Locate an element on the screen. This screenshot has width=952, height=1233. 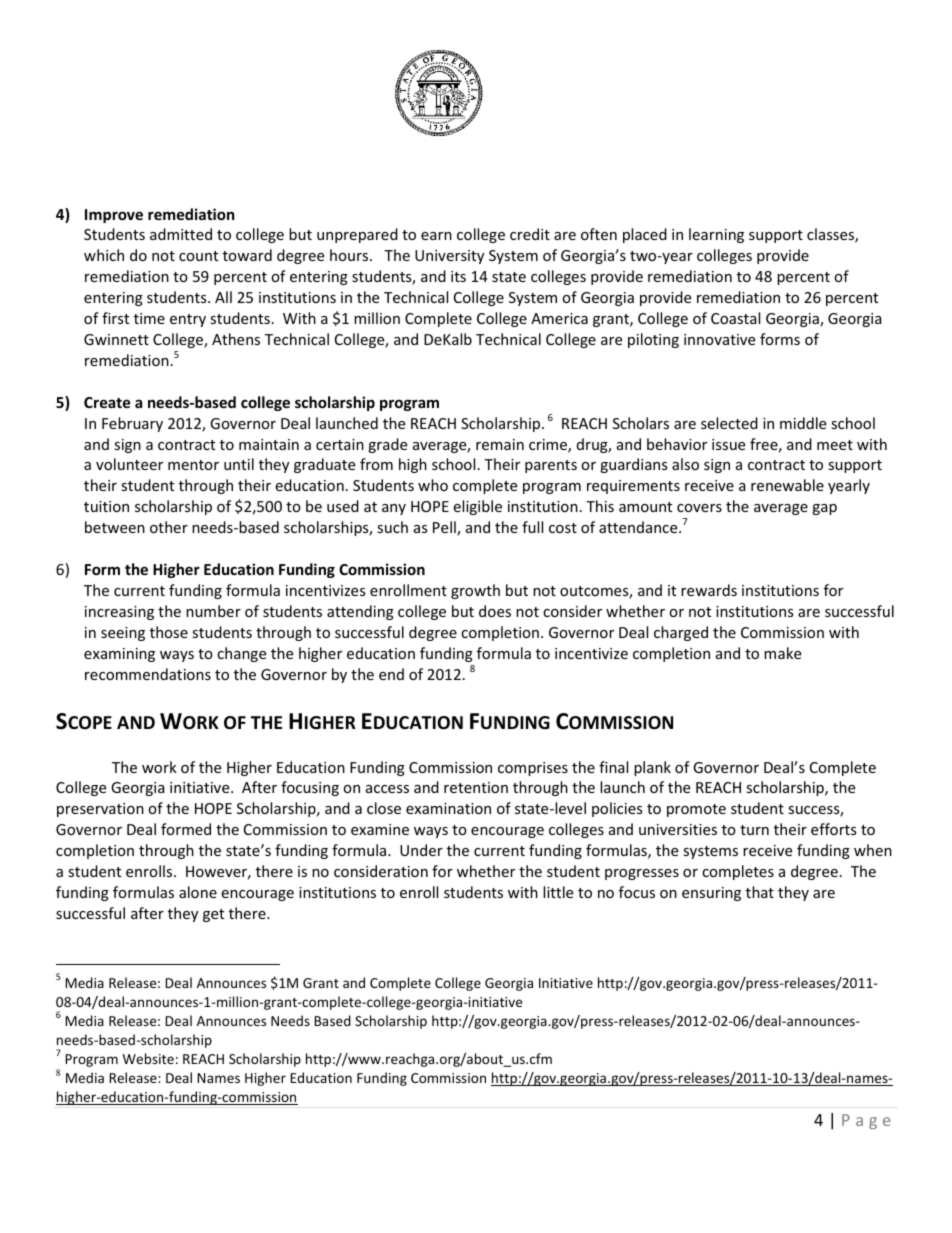
other is located at coordinates (169, 527).
